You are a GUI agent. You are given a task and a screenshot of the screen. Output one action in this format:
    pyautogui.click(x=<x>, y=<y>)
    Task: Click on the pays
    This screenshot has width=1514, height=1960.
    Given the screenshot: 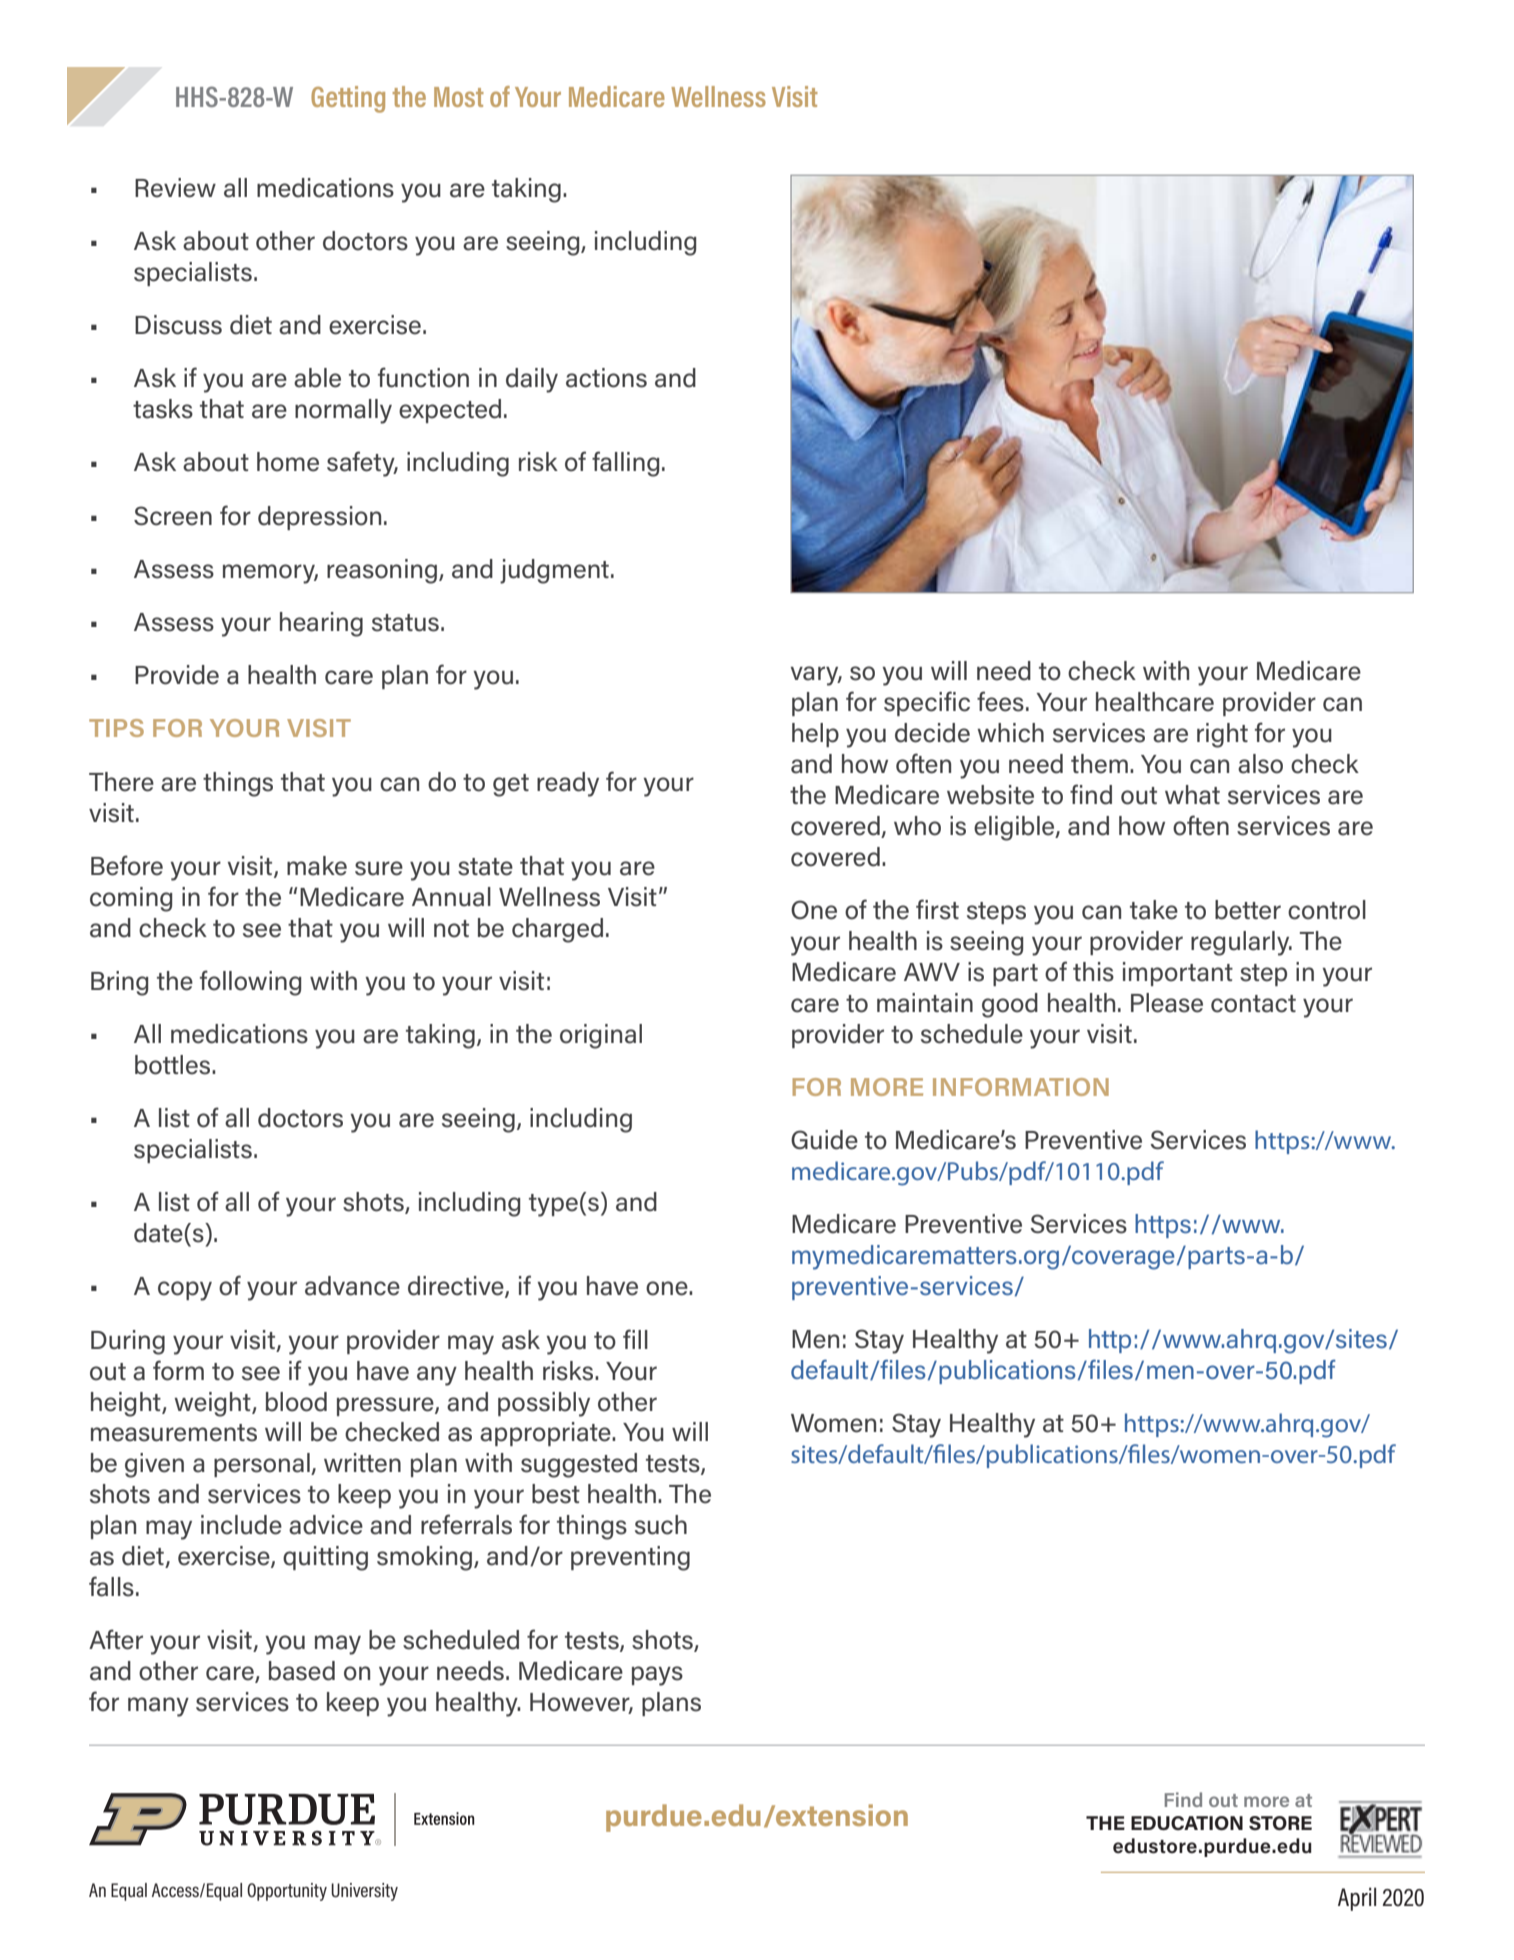 What is the action you would take?
    pyautogui.click(x=657, y=1676)
